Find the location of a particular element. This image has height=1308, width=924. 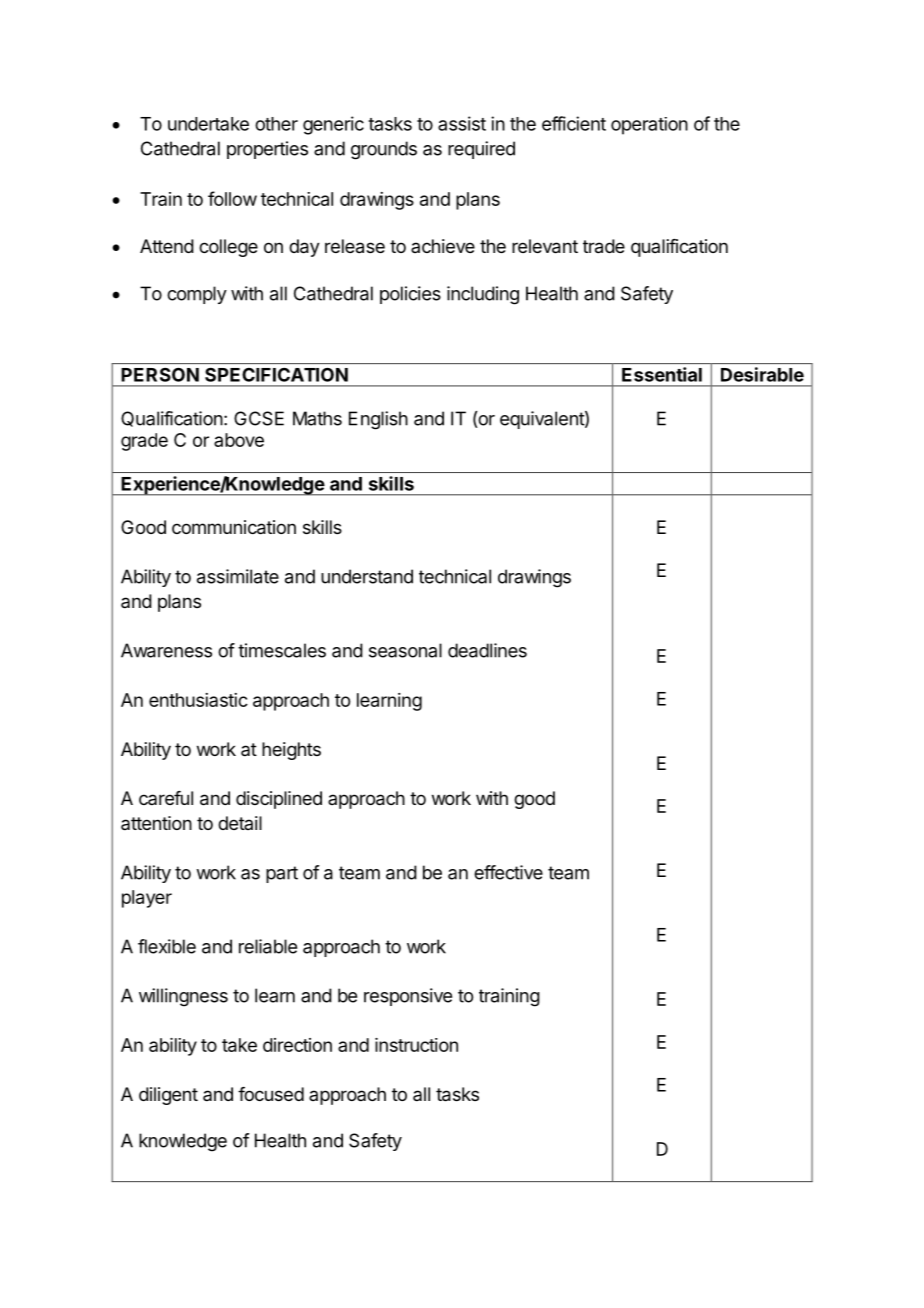

responsive is located at coordinates (408, 997).
